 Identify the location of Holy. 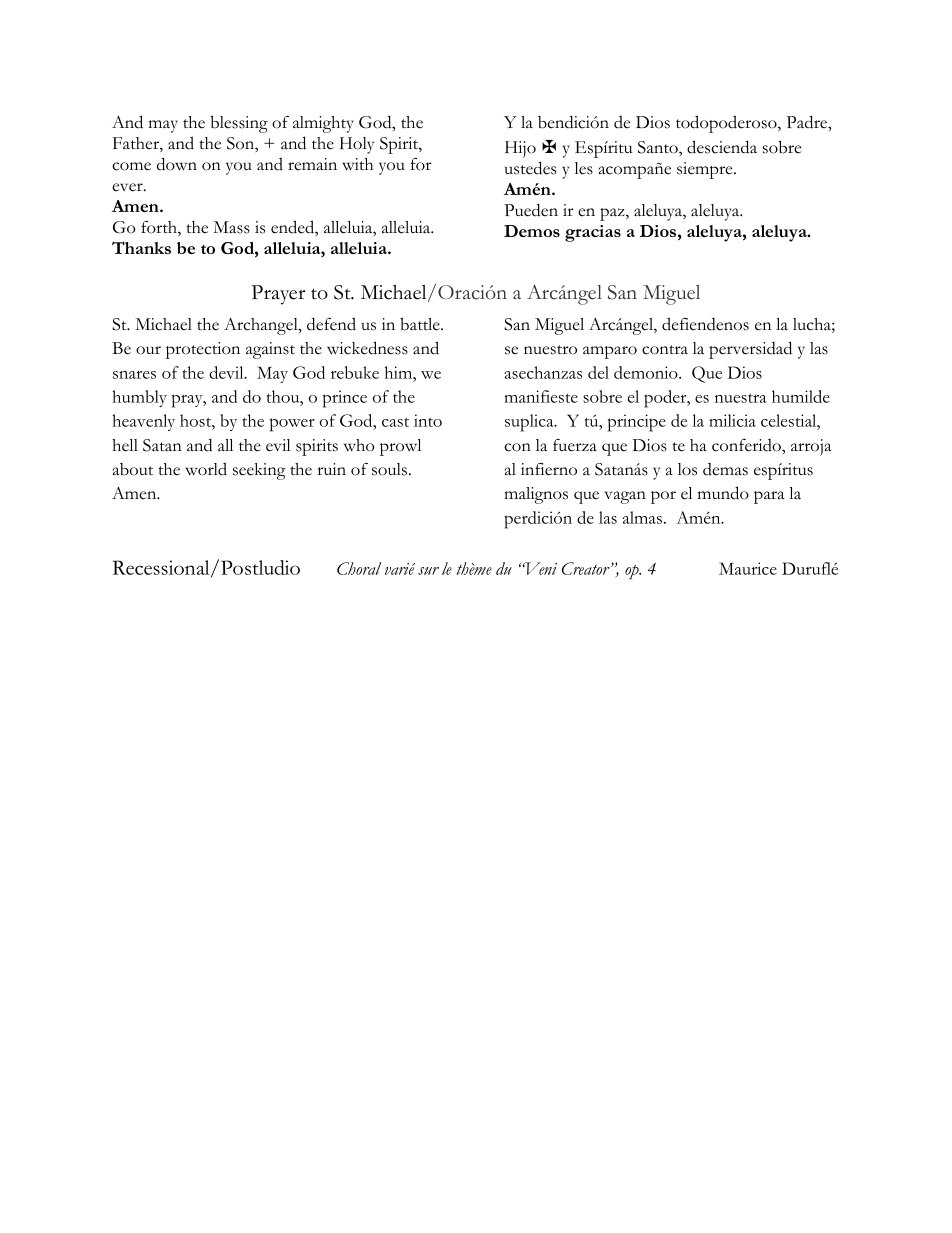
(357, 145).
